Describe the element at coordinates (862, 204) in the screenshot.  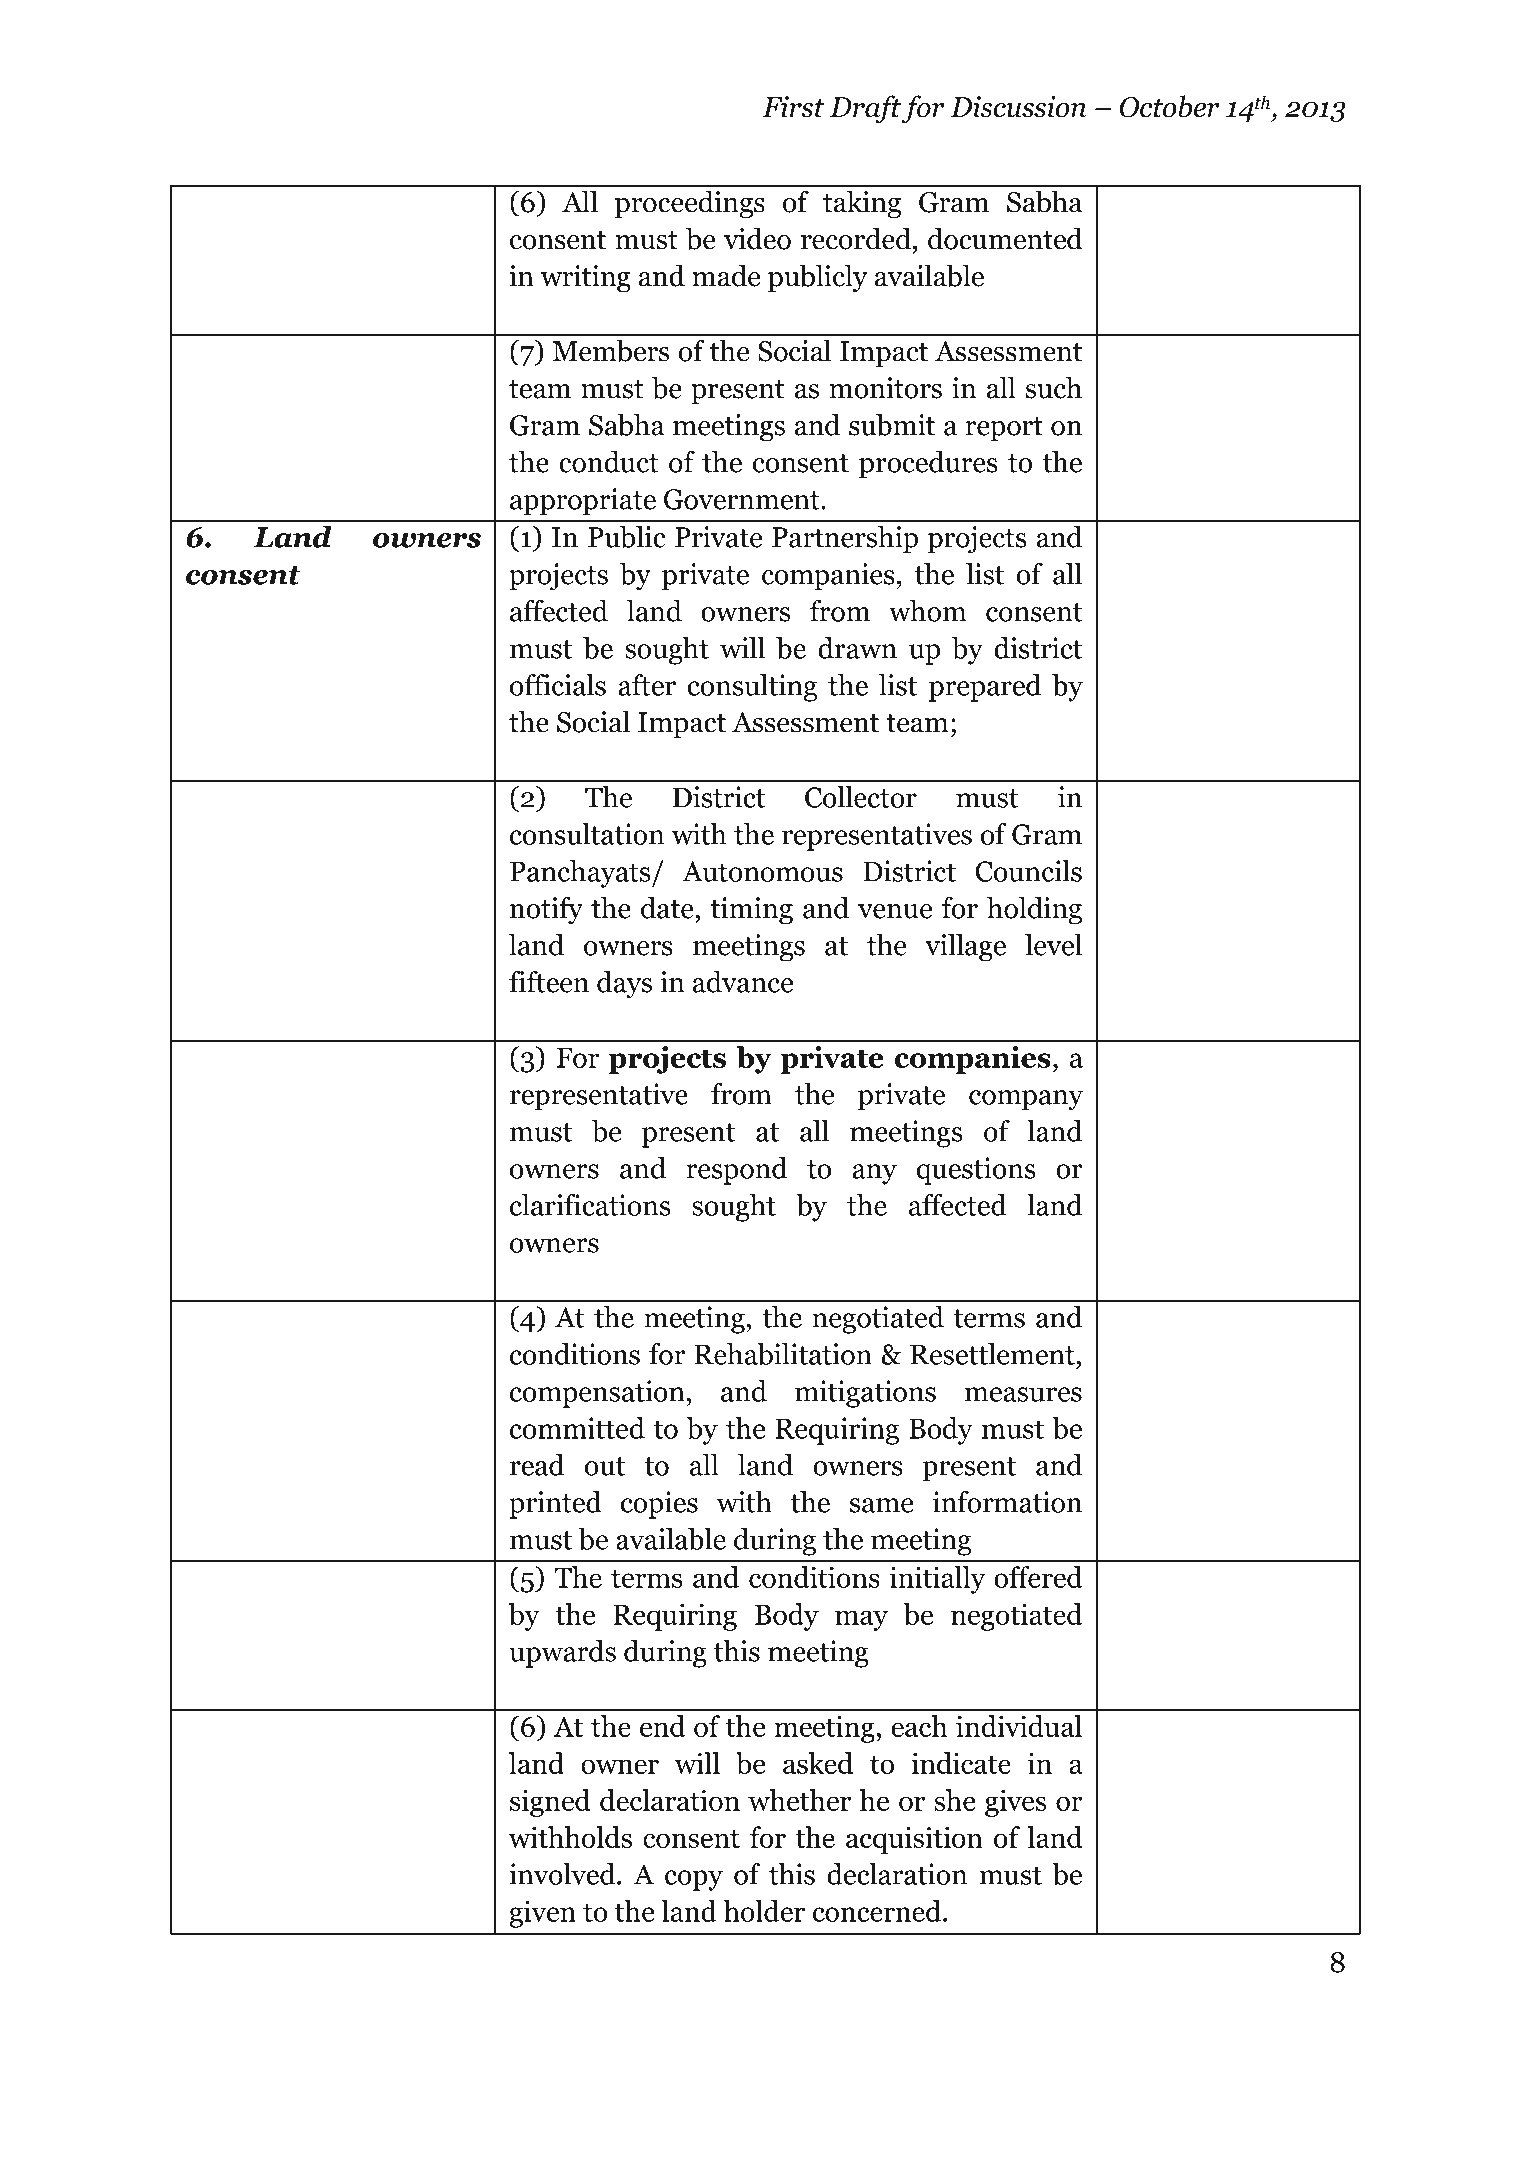
I see `taking` at that location.
